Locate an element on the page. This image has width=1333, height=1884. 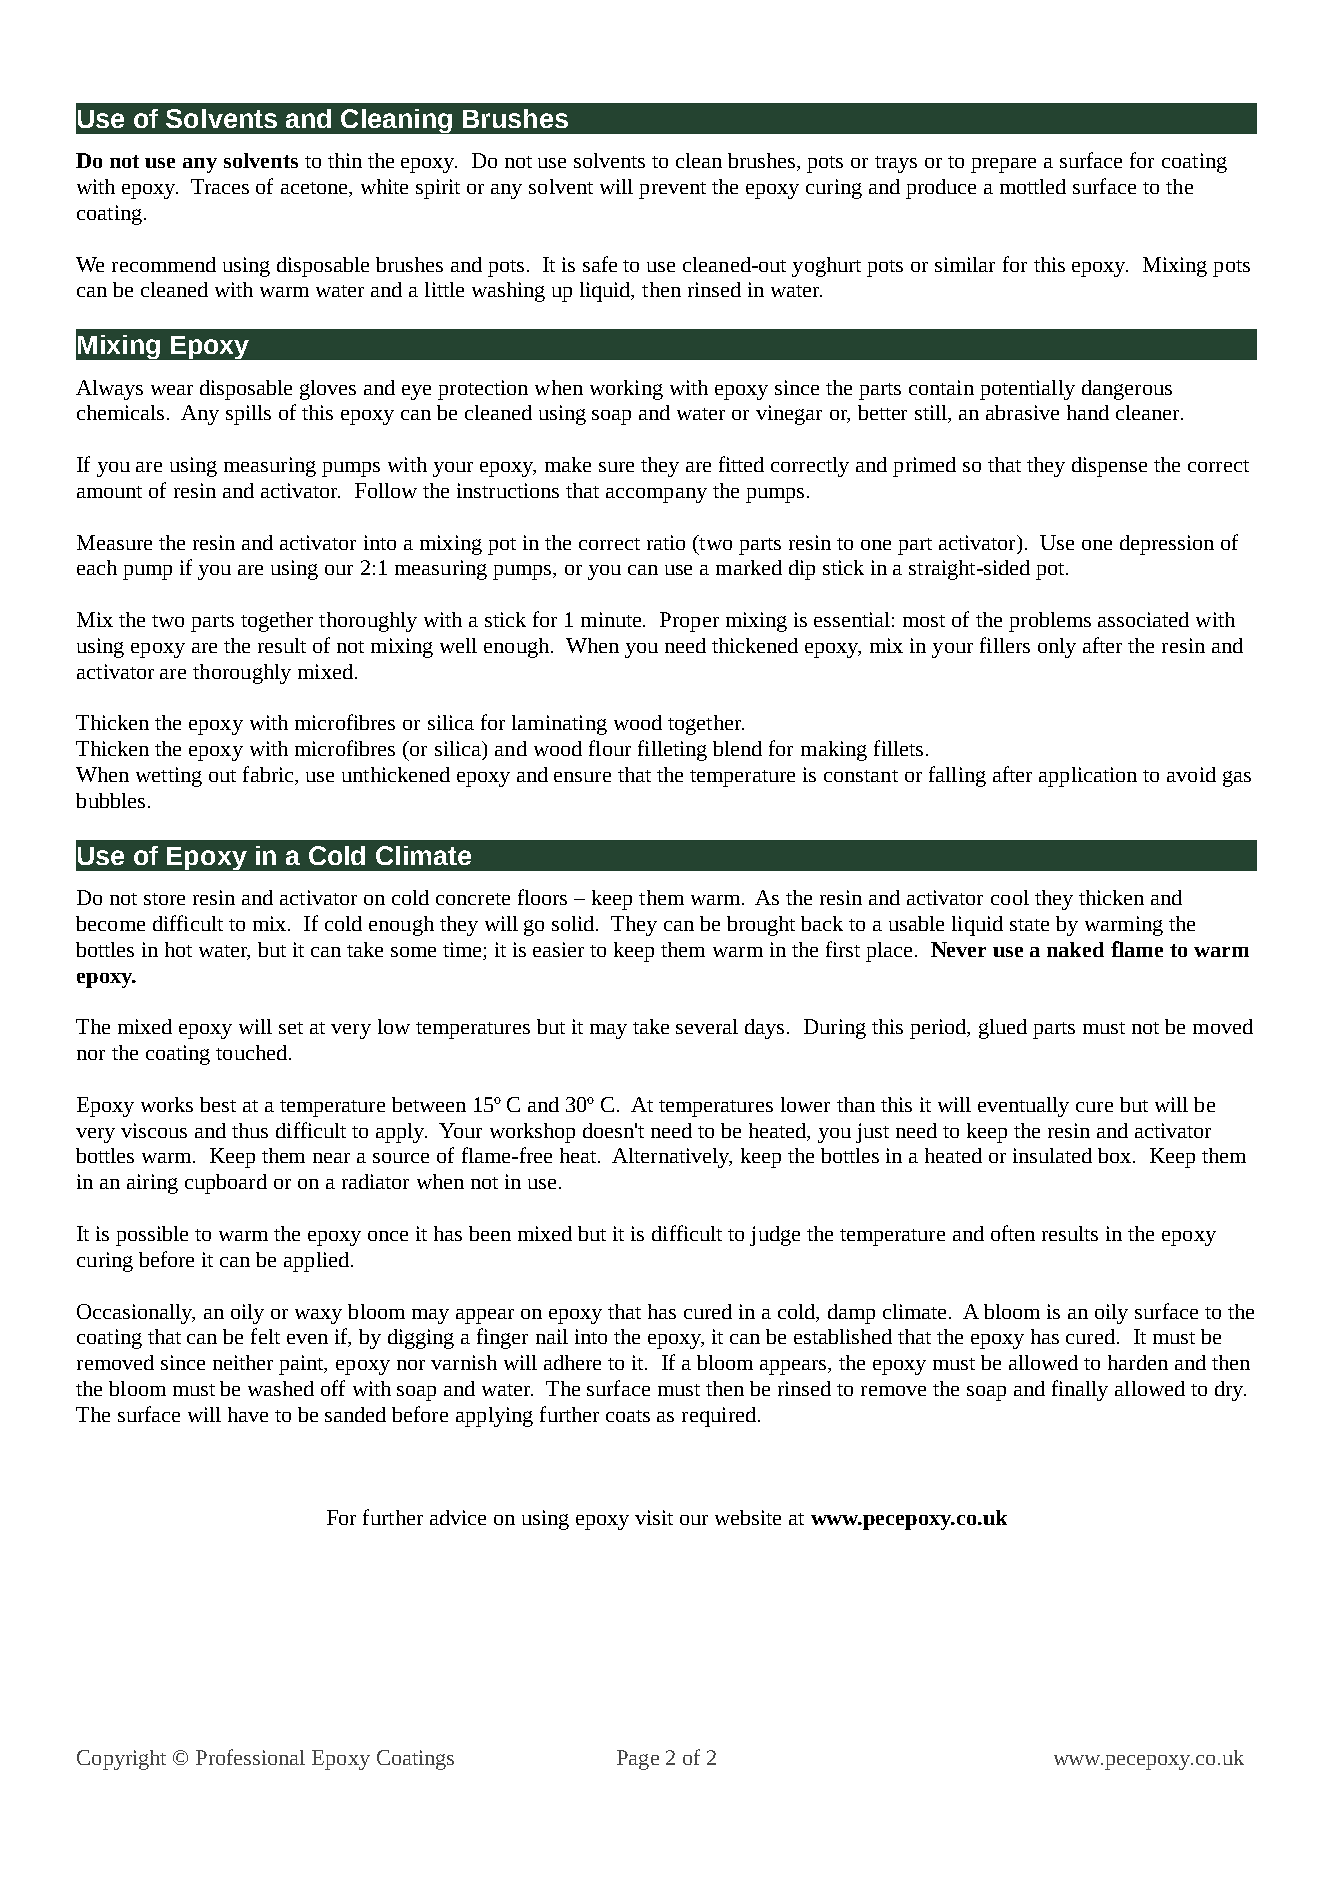
safe is located at coordinates (600, 264).
